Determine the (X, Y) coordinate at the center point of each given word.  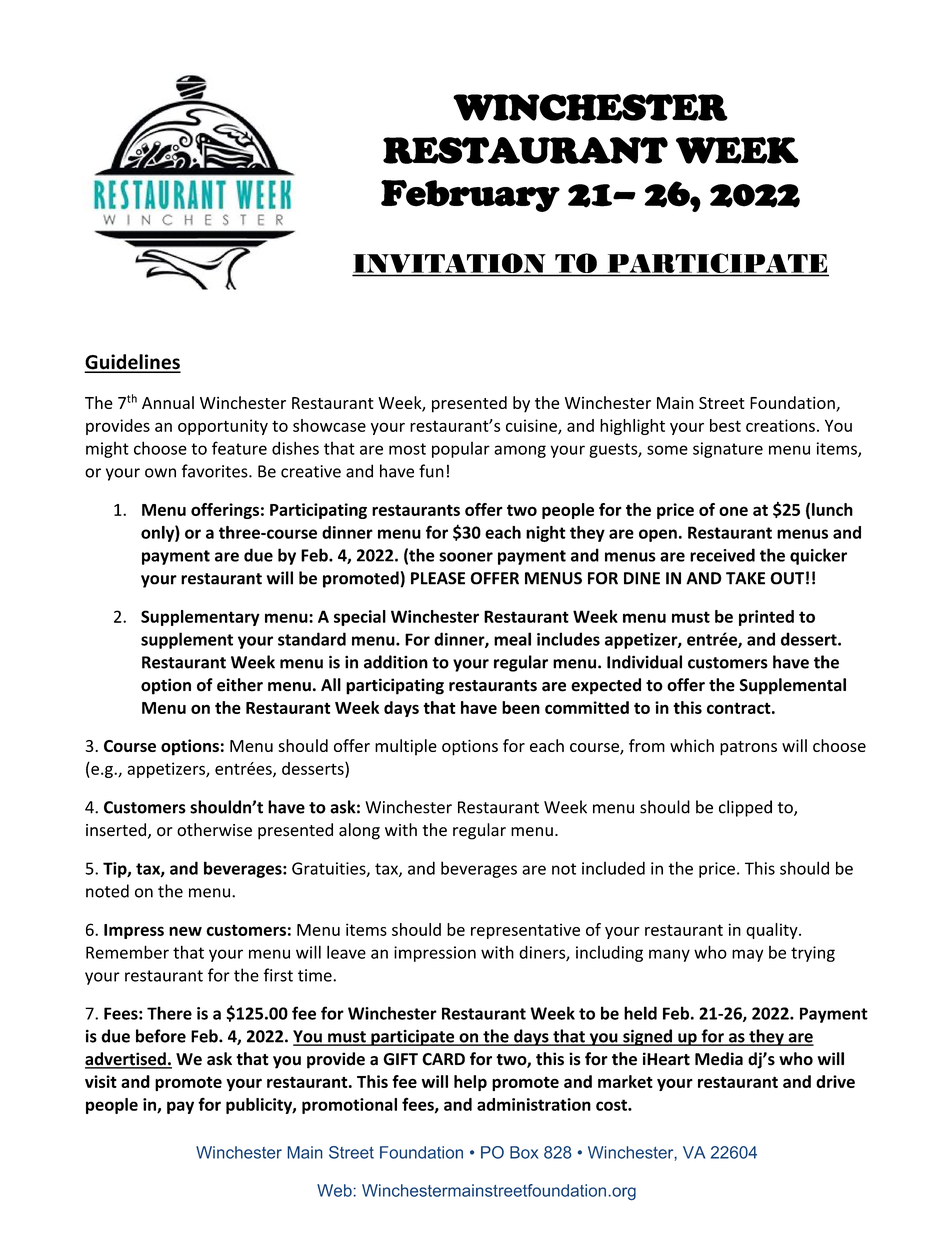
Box (524, 1152)
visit (101, 1081)
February (470, 196)
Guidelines (133, 363)
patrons (748, 748)
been (521, 707)
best (725, 425)
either (240, 685)
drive (835, 1081)
